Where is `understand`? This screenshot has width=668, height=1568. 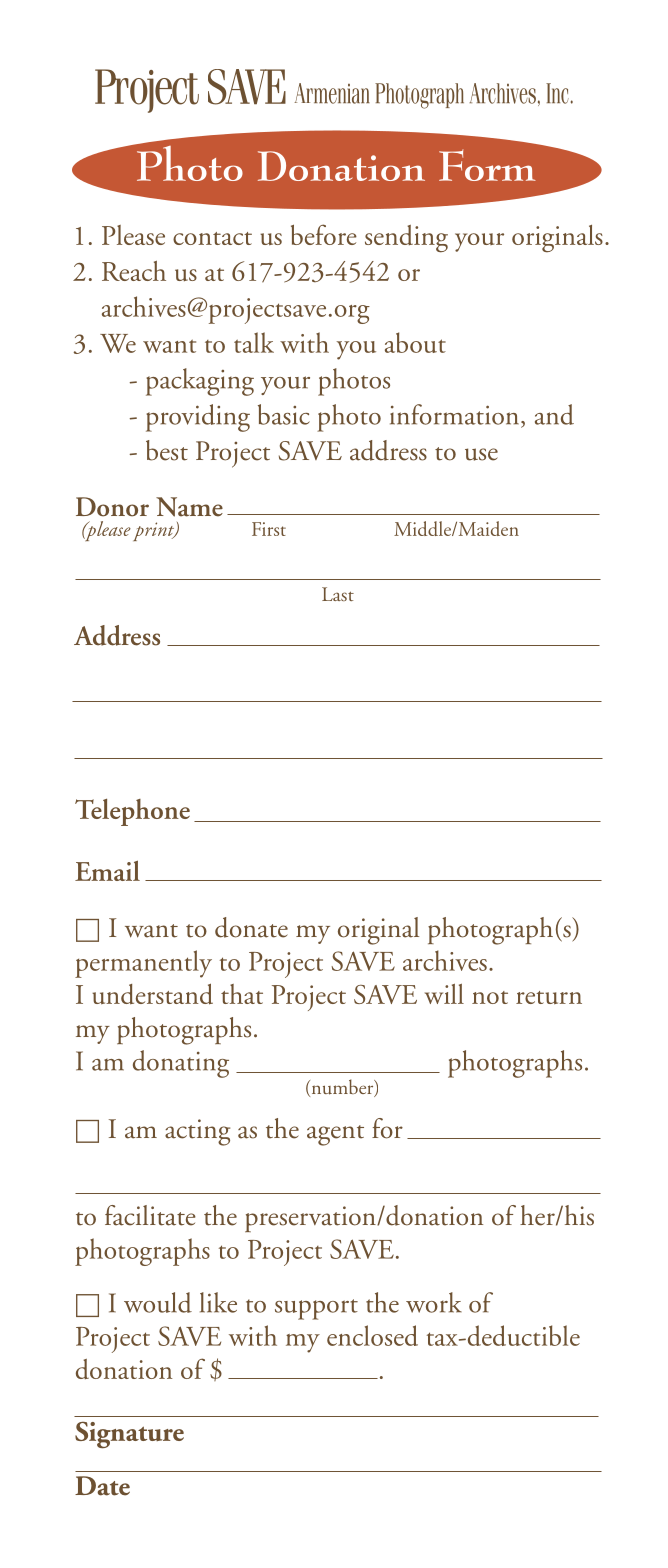
understand is located at coordinates (152, 994).
